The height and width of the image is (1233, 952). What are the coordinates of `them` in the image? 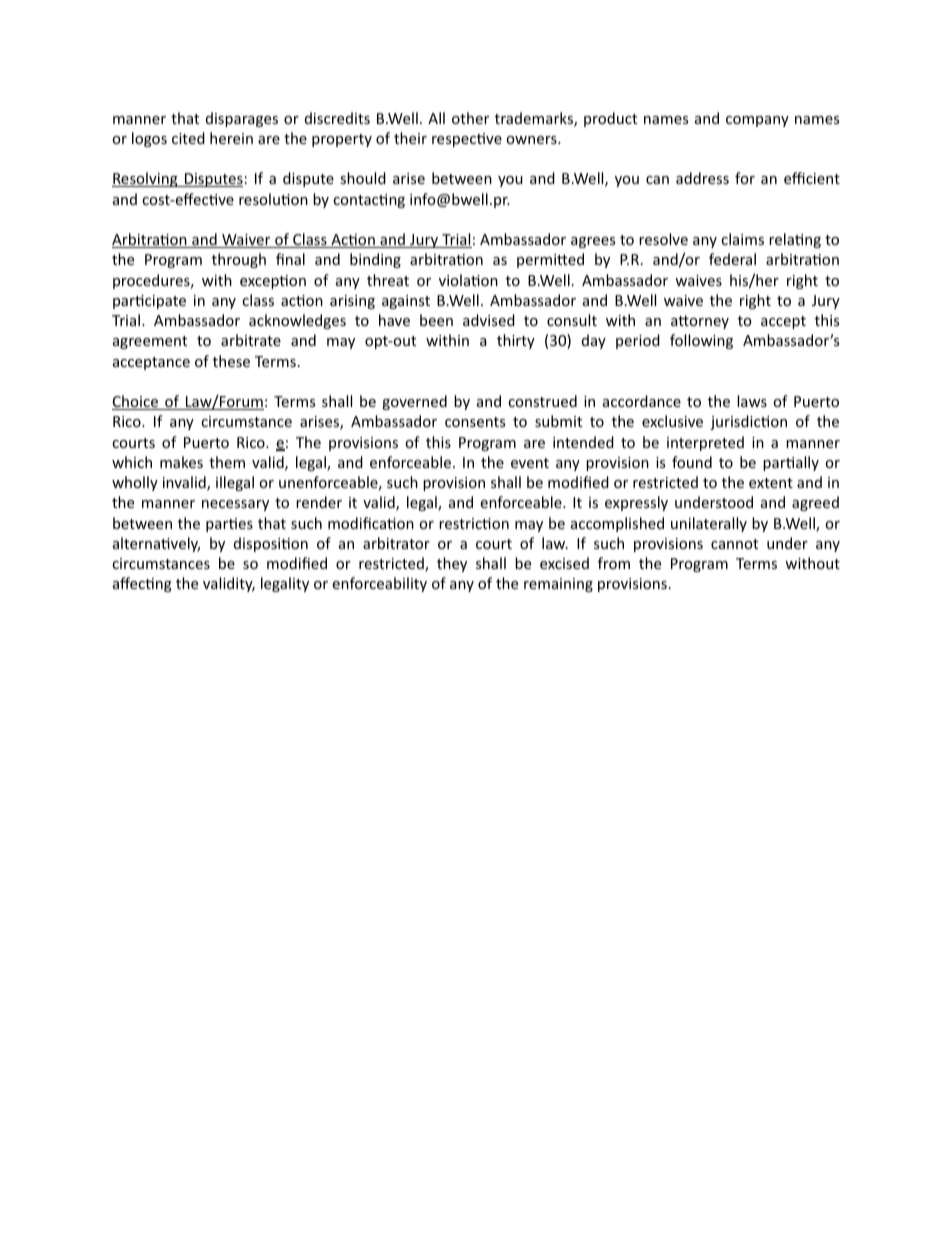 It's located at (227, 462).
